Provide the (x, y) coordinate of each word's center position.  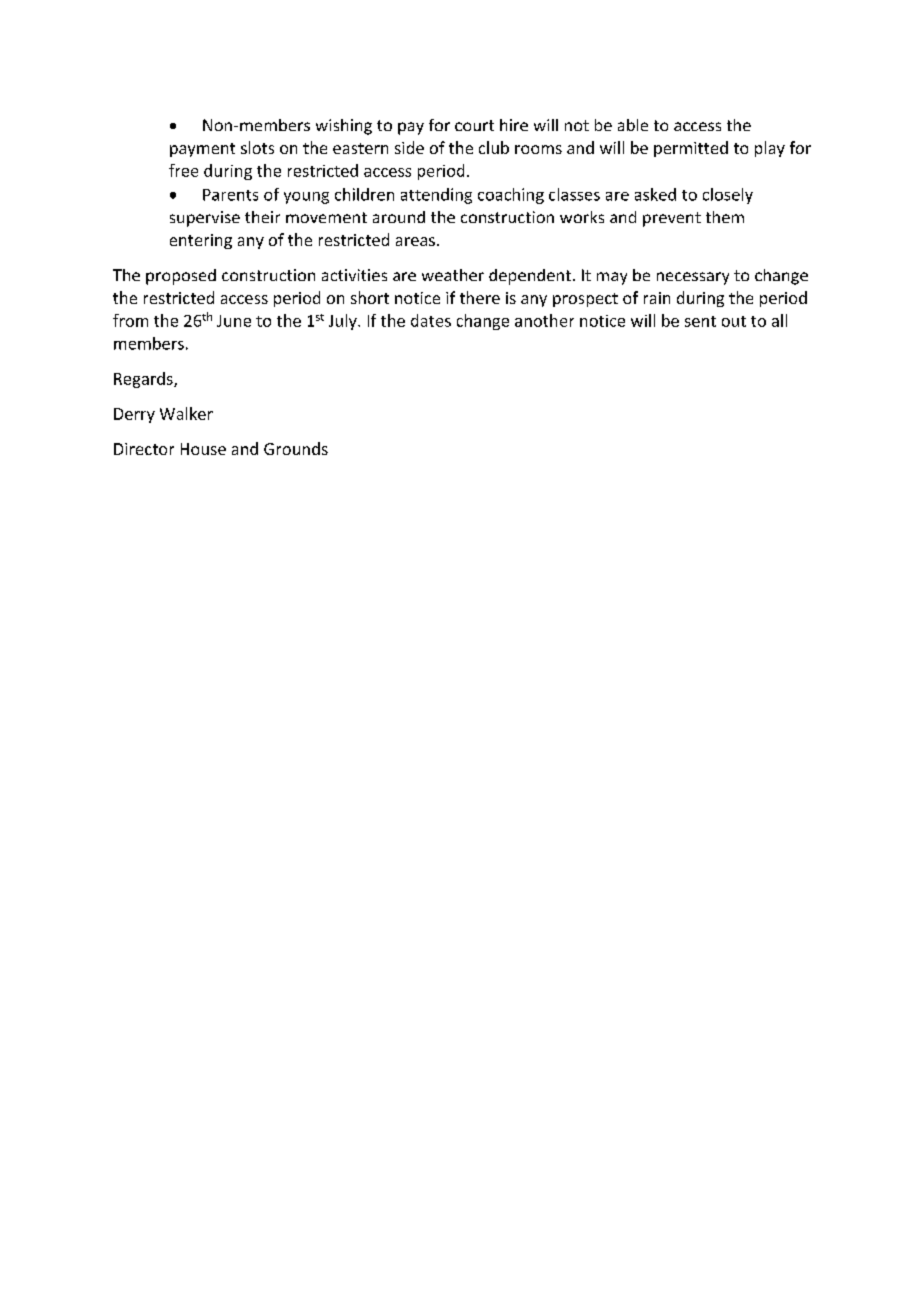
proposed (181, 277)
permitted (691, 149)
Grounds (296, 448)
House (203, 449)
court (474, 125)
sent (700, 321)
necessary (693, 278)
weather (453, 275)
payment (202, 150)
